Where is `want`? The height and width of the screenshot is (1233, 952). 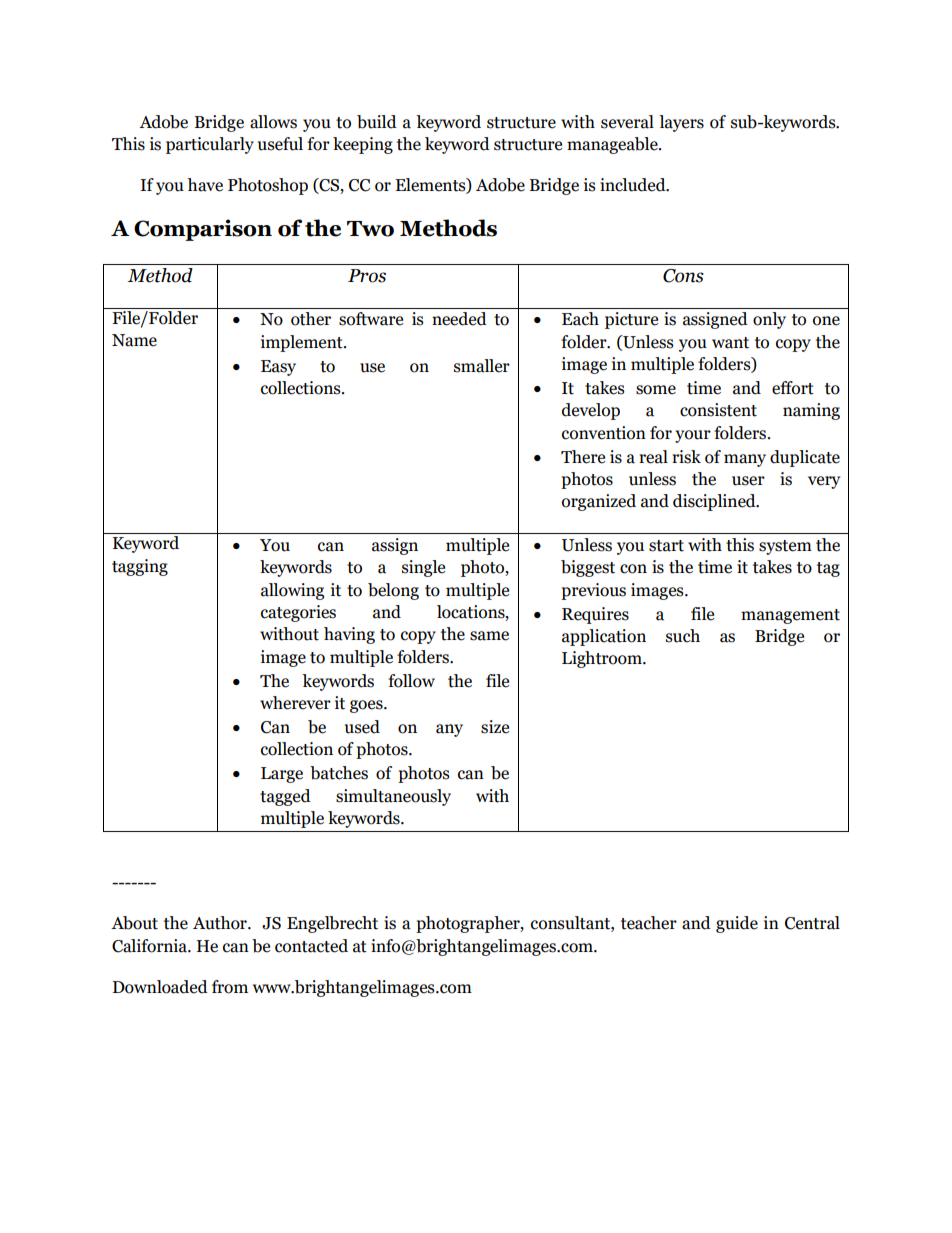
want is located at coordinates (730, 343).
